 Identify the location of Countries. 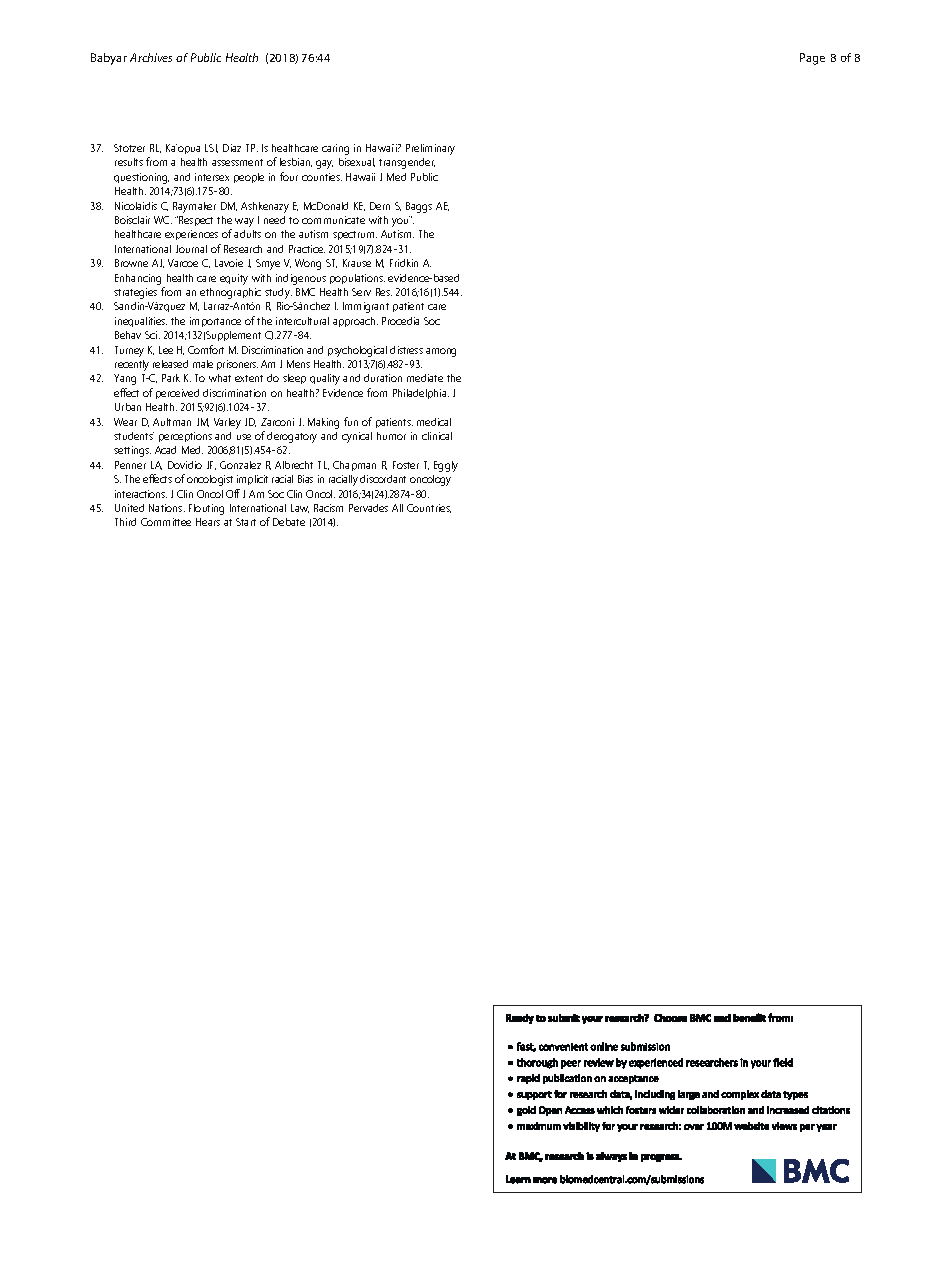
(429, 508).
